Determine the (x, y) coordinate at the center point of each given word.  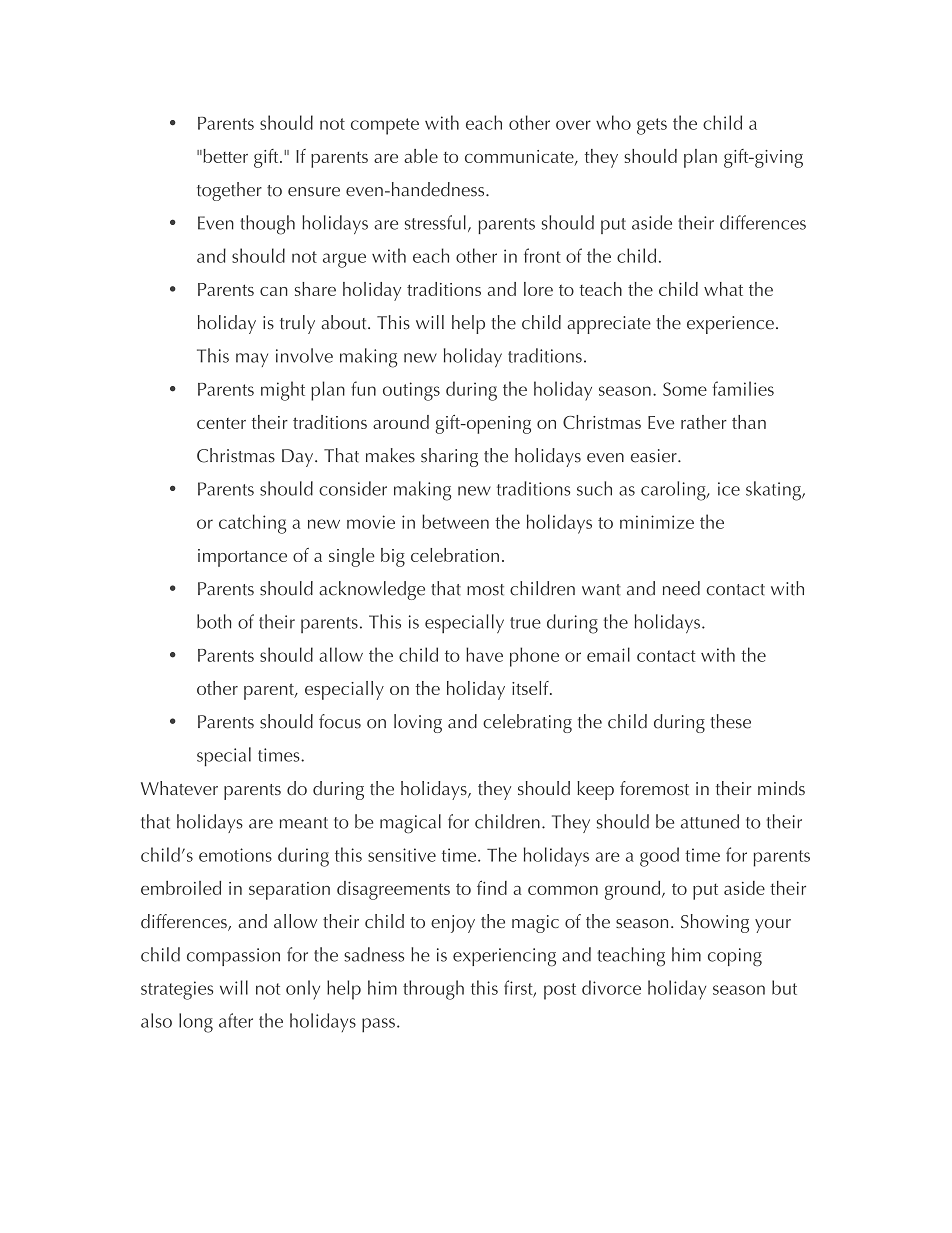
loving (418, 723)
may (252, 360)
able (421, 156)
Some (685, 389)
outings (411, 391)
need (681, 588)
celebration (455, 555)
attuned (710, 821)
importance (242, 558)
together (229, 191)
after (236, 1020)
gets (652, 126)
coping (735, 957)
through (433, 990)
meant (304, 823)
